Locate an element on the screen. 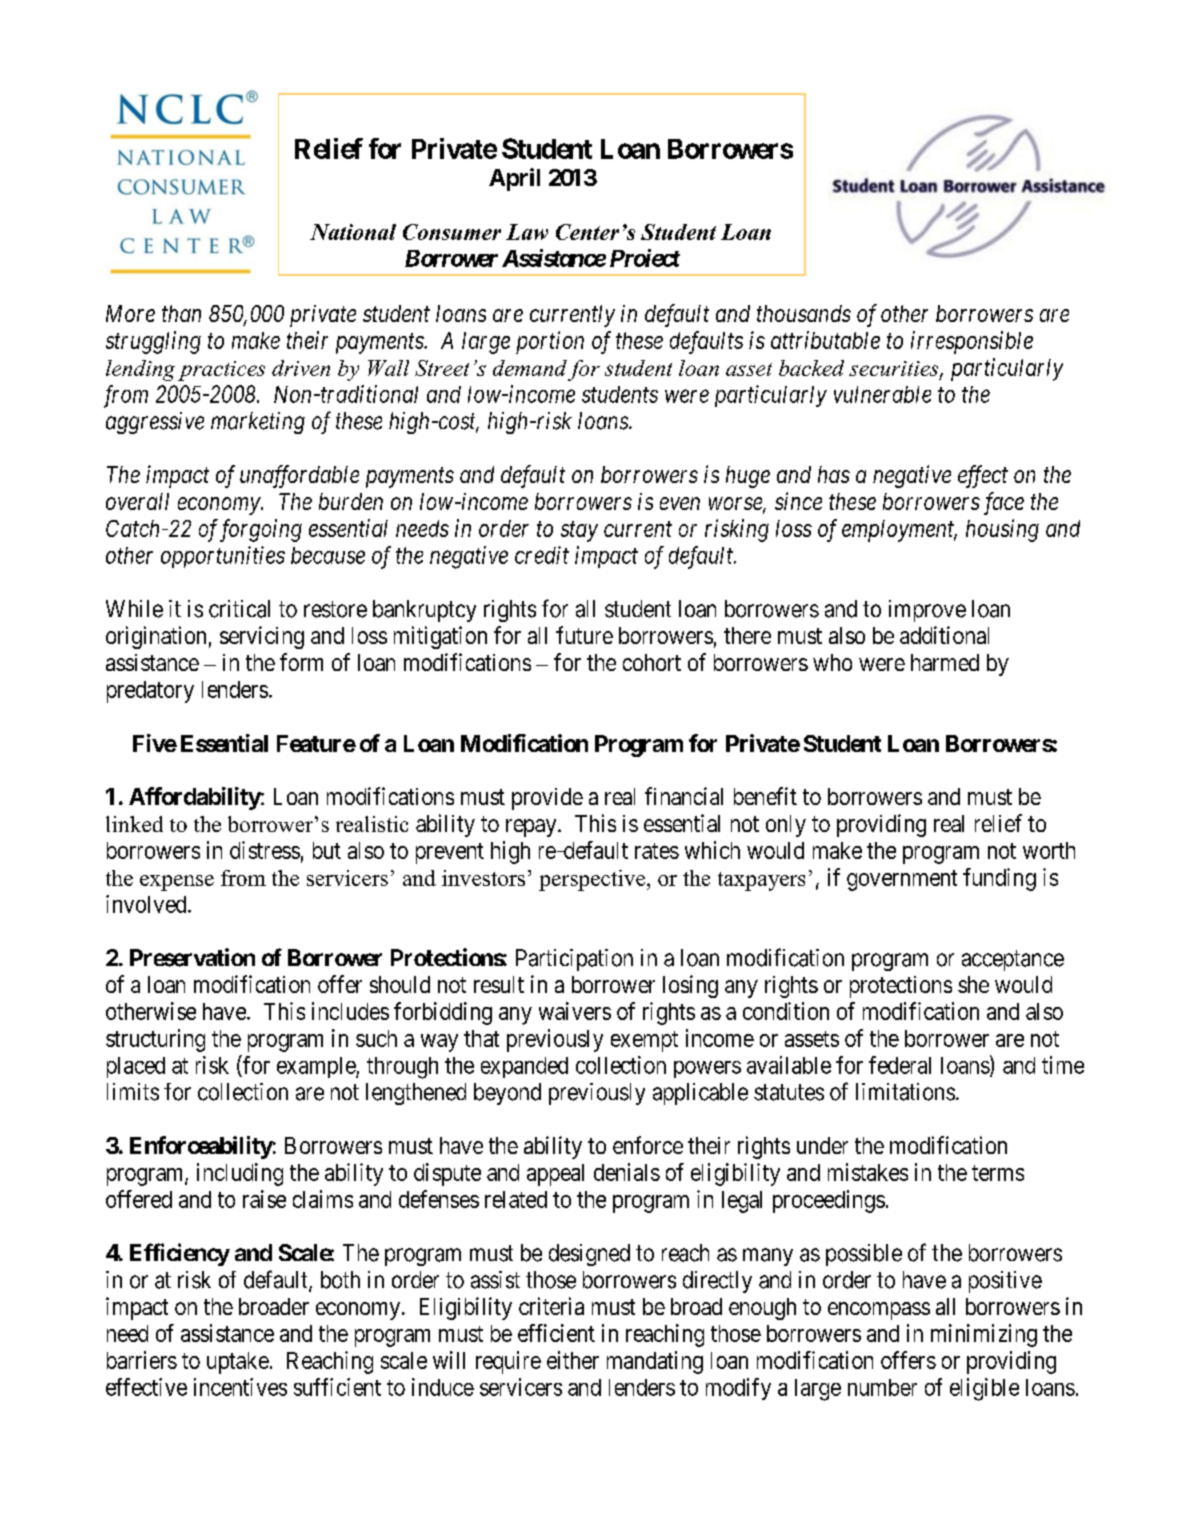  uptake is located at coordinates (238, 1363).
